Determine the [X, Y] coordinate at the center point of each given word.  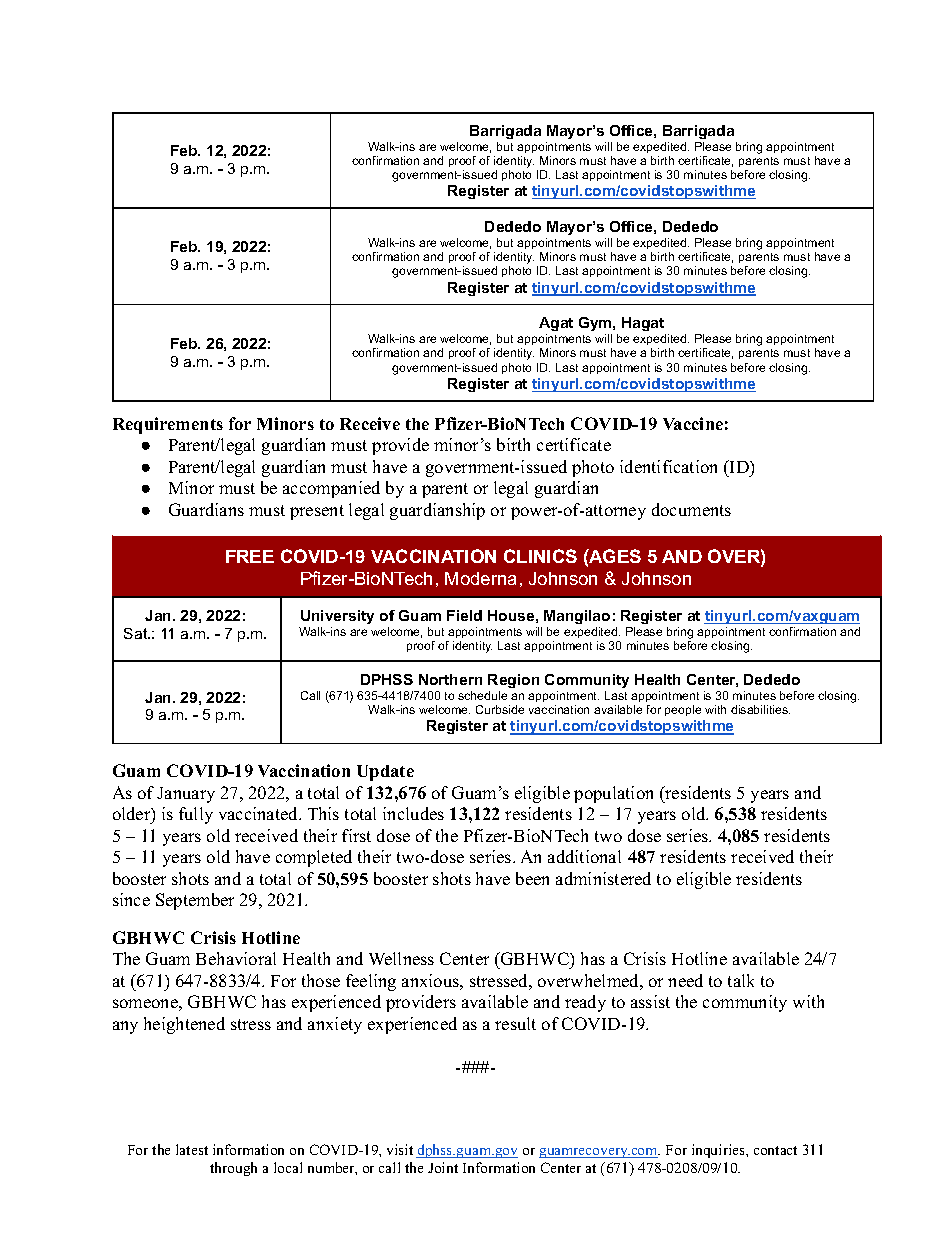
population [613, 794]
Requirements [168, 425]
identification [668, 466]
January [186, 795]
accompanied [331, 489]
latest [192, 1149]
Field [464, 615]
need [685, 980]
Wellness [401, 958]
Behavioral [236, 958]
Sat [137, 633]
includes [413, 813]
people [683, 710]
